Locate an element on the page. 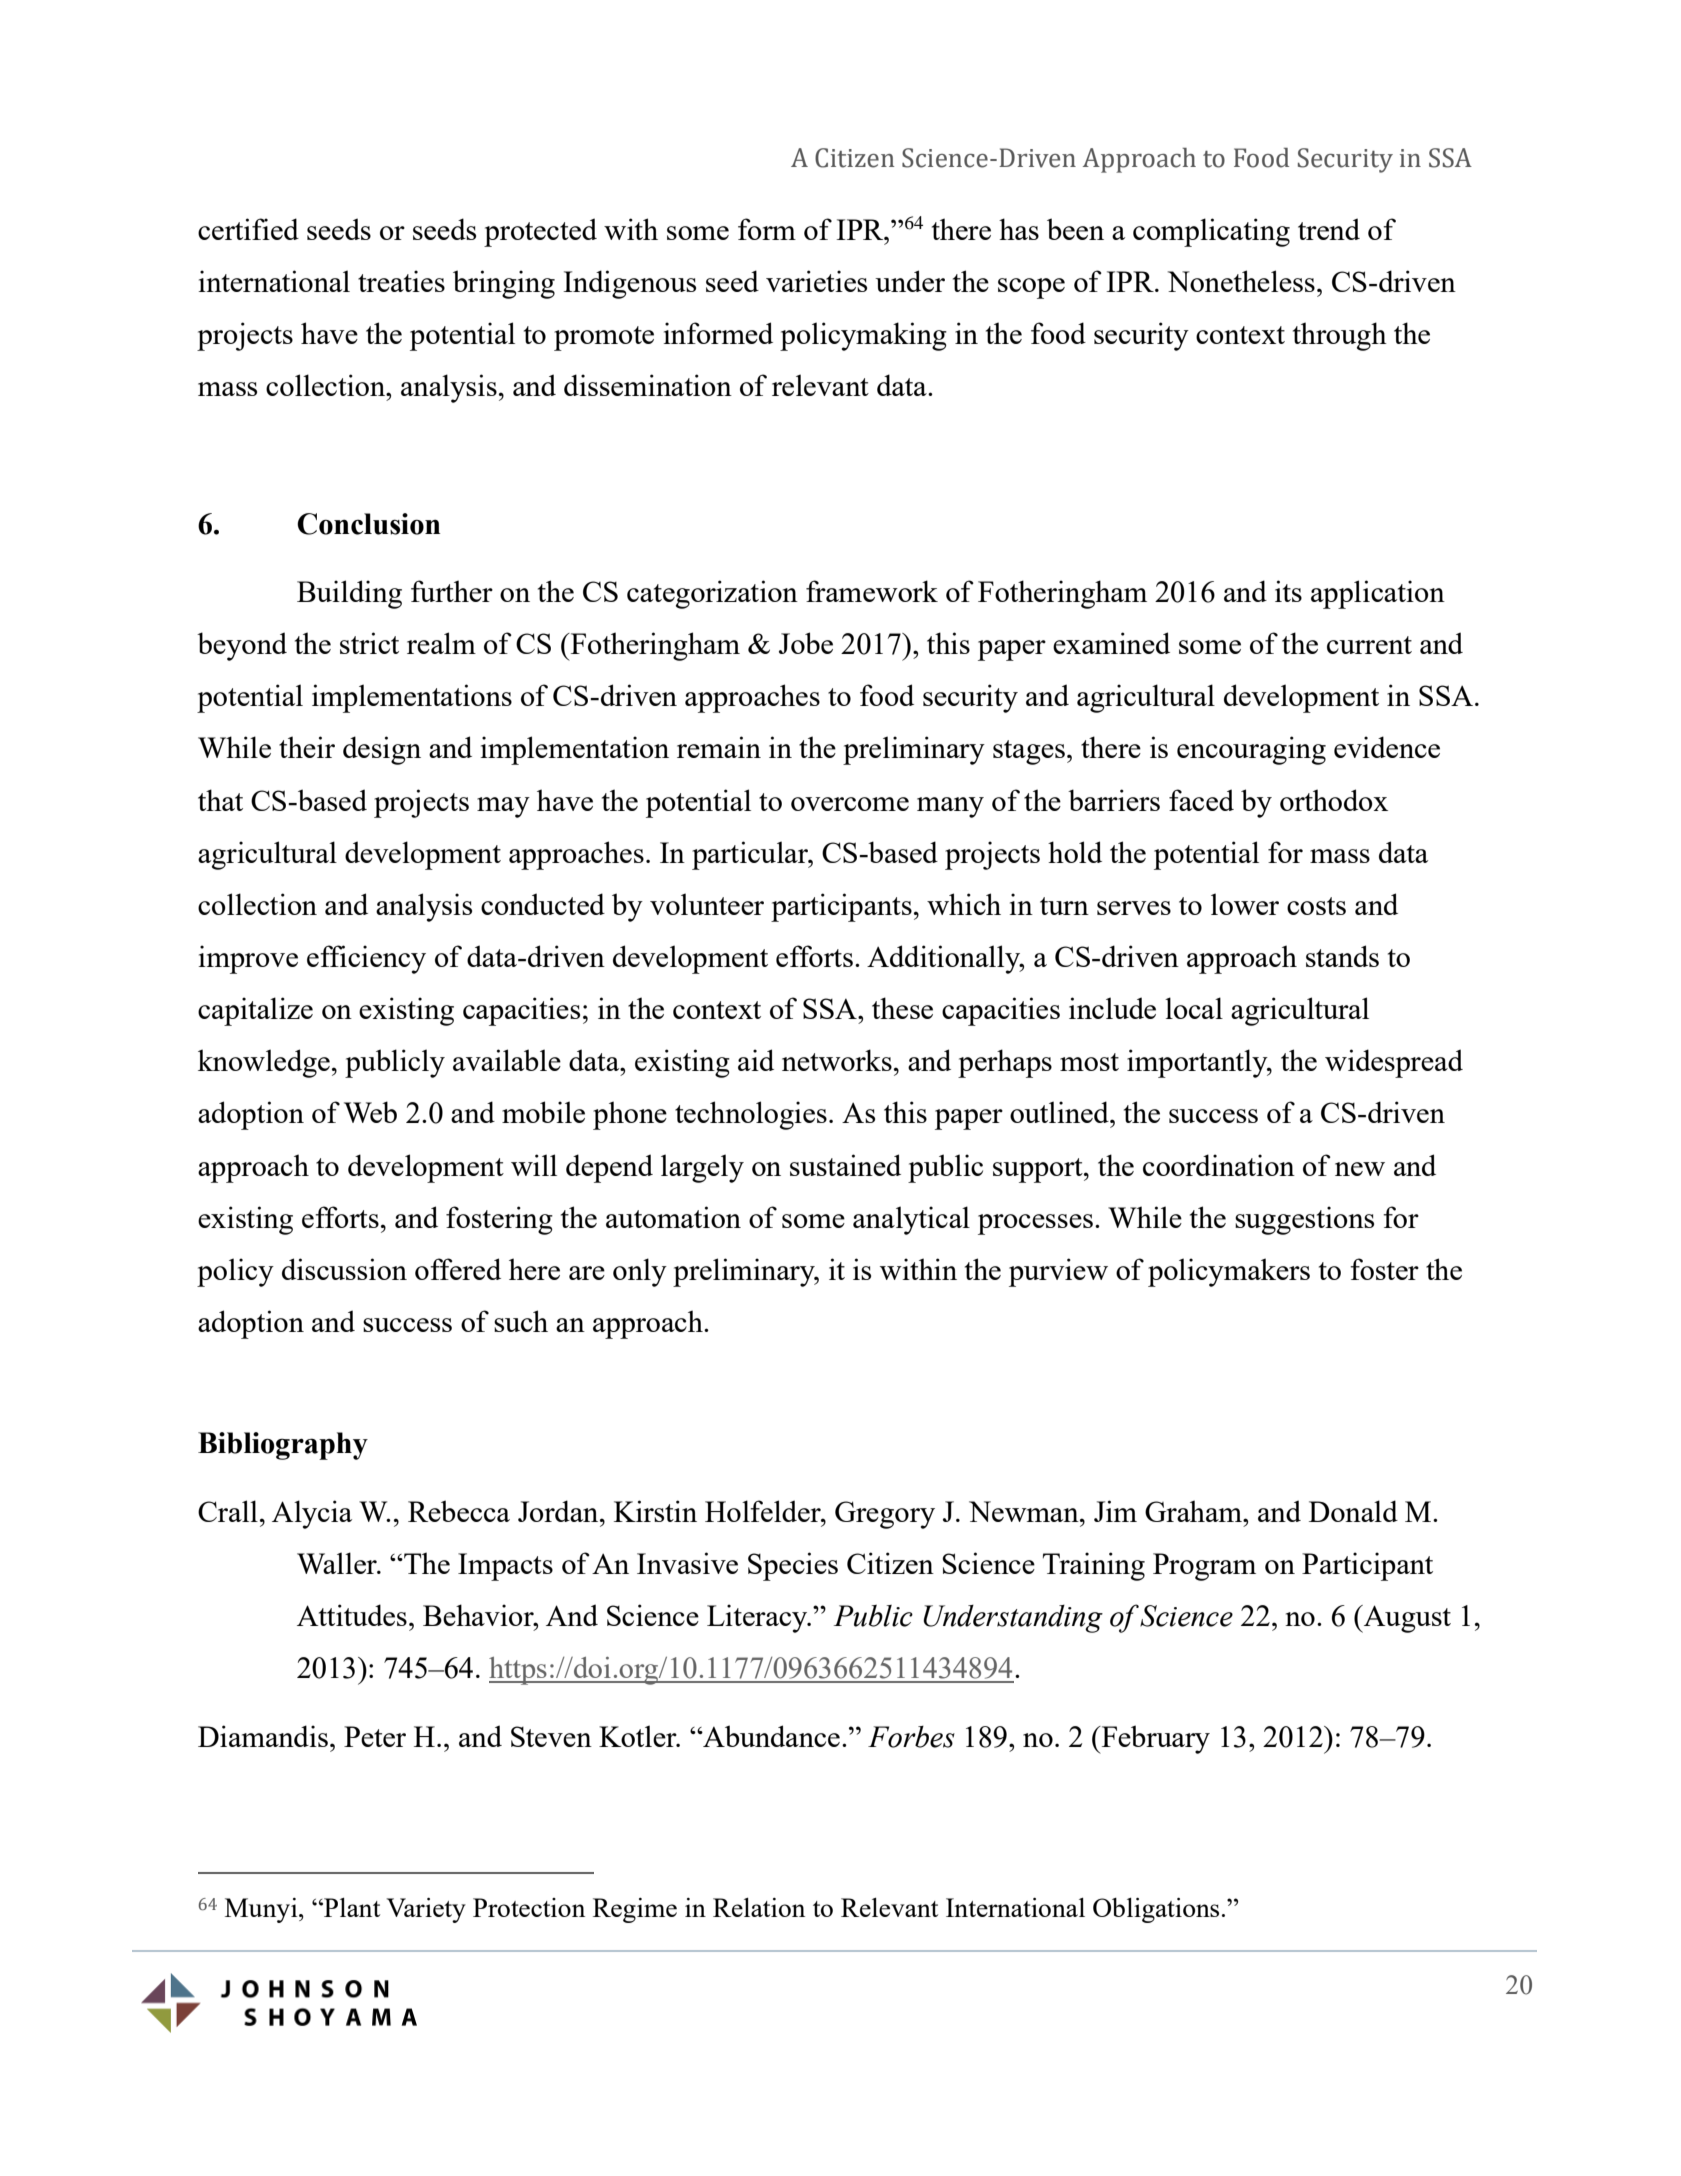 Image resolution: width=1681 pixels, height=2176 pixels. local is located at coordinates (1194, 1008).
